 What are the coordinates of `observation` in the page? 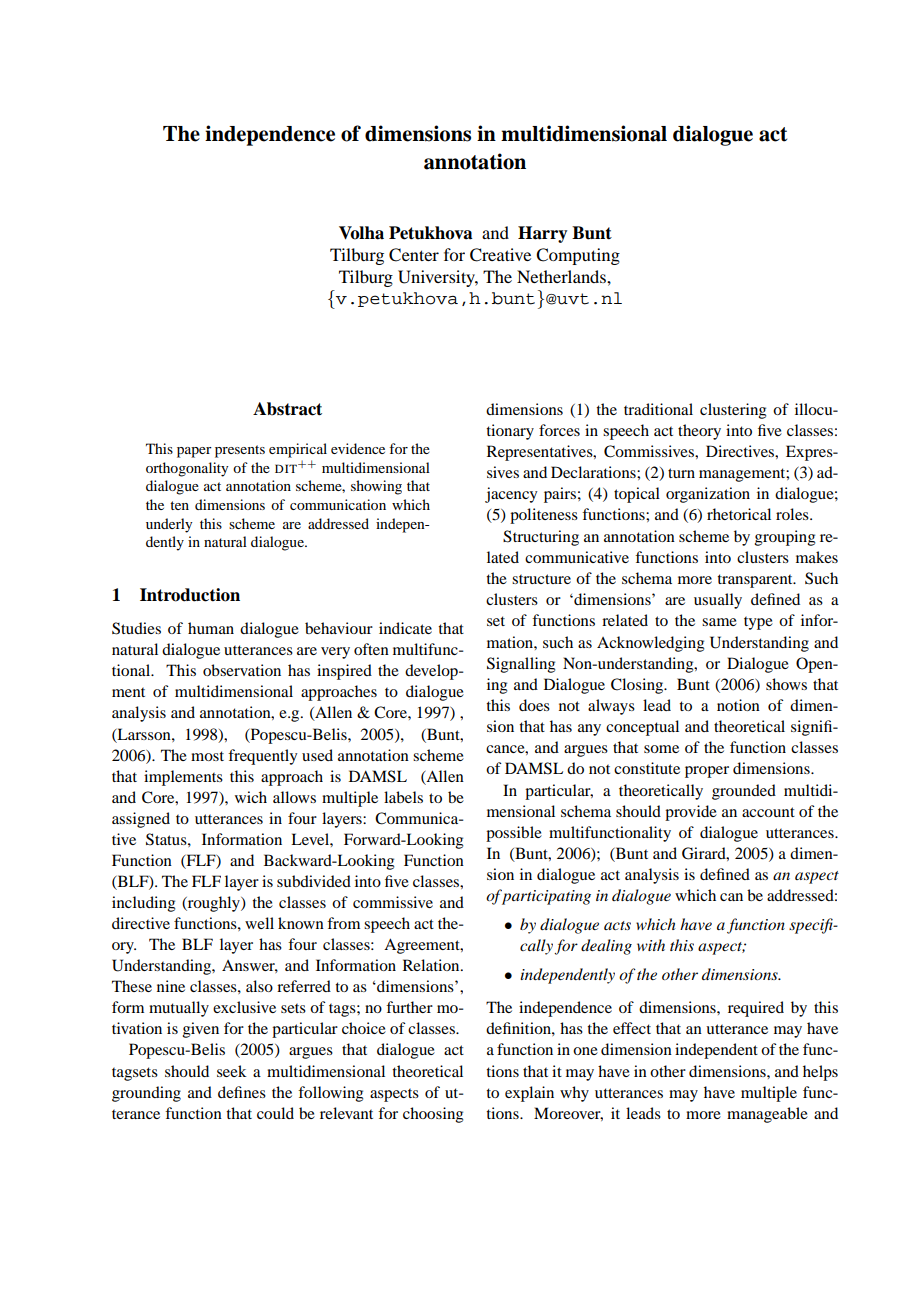 It's located at (242, 670).
